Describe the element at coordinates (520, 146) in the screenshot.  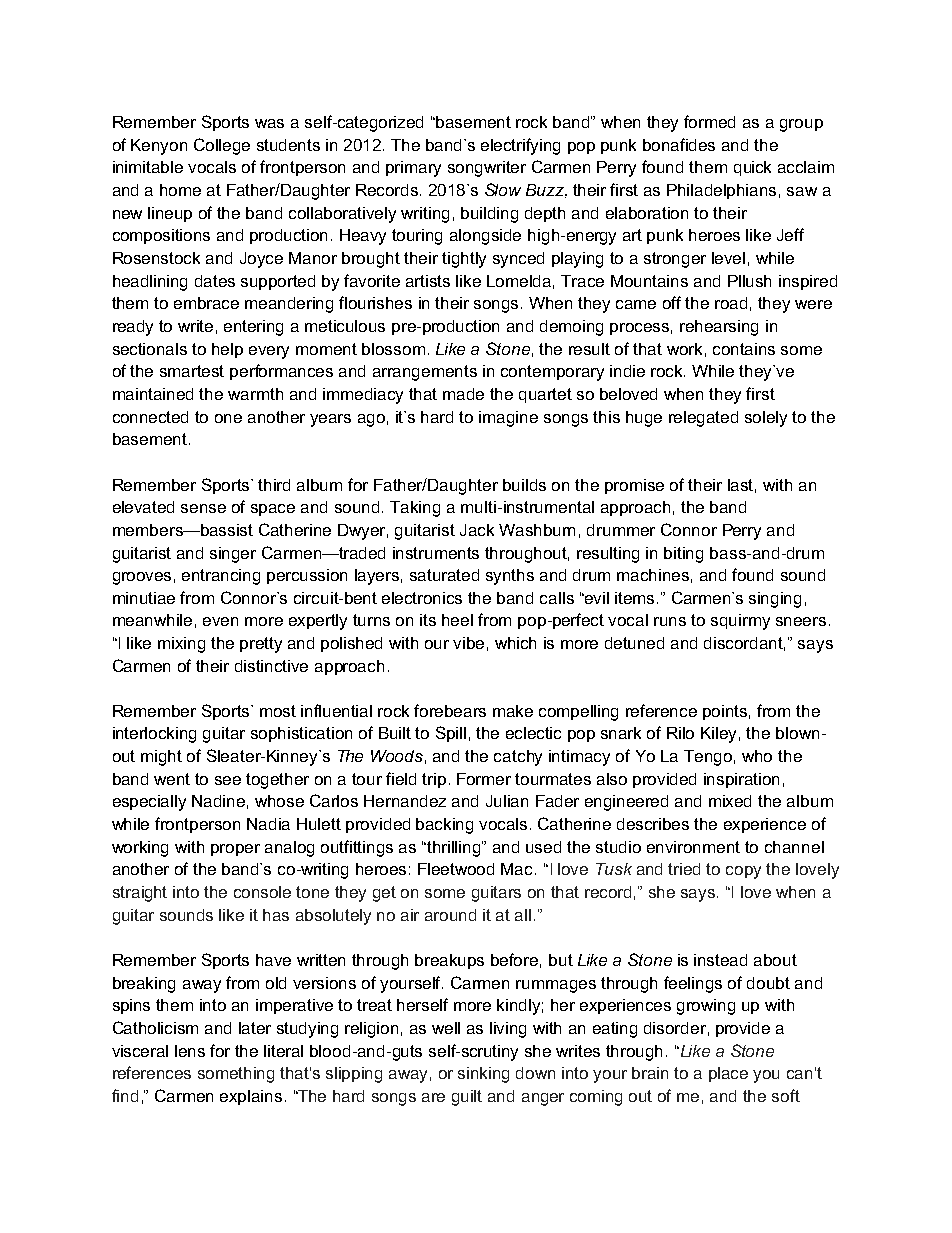
I see `electrifying` at that location.
